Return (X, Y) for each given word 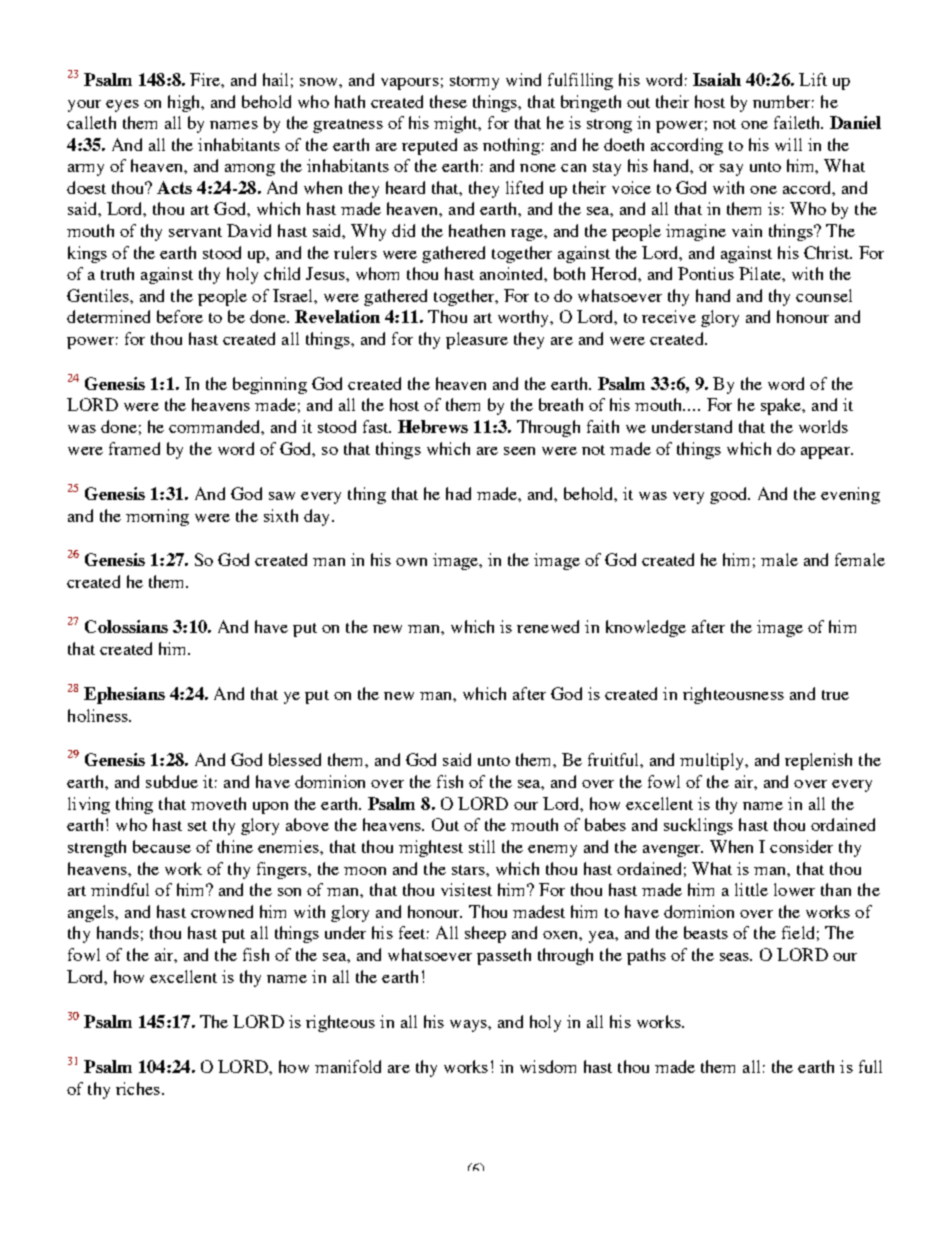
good (730, 495)
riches (138, 1088)
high (185, 103)
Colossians (126, 626)
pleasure (477, 340)
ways (469, 1026)
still (482, 846)
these (448, 101)
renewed (548, 626)
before (180, 316)
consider (801, 846)
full (870, 1066)
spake (782, 406)
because (162, 846)
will (788, 144)
